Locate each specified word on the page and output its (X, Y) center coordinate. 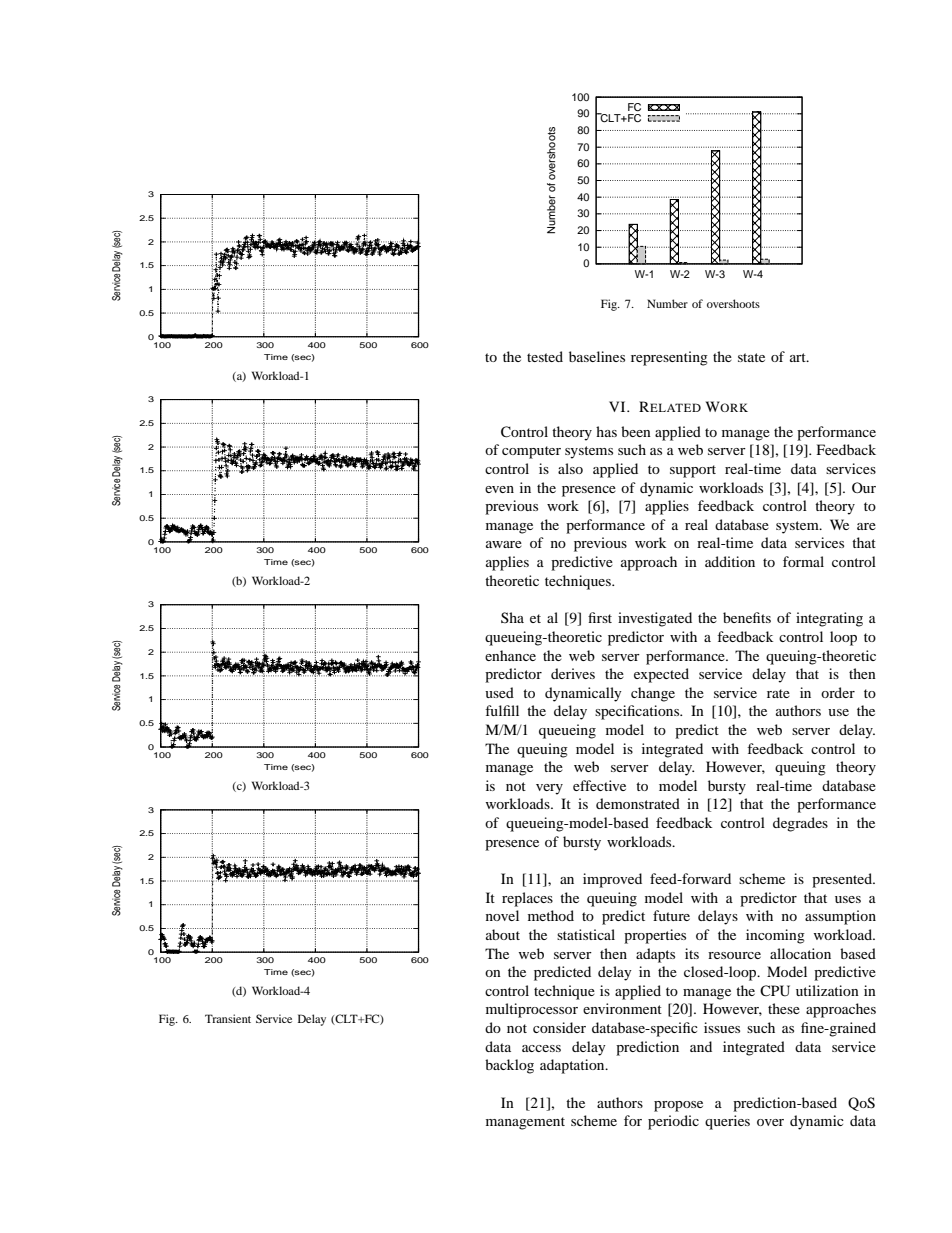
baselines (597, 356)
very (549, 789)
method (551, 915)
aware (504, 544)
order (838, 692)
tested (545, 356)
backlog (509, 1066)
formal (803, 561)
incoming (775, 936)
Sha (512, 617)
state (751, 357)
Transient (228, 1018)
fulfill (502, 710)
